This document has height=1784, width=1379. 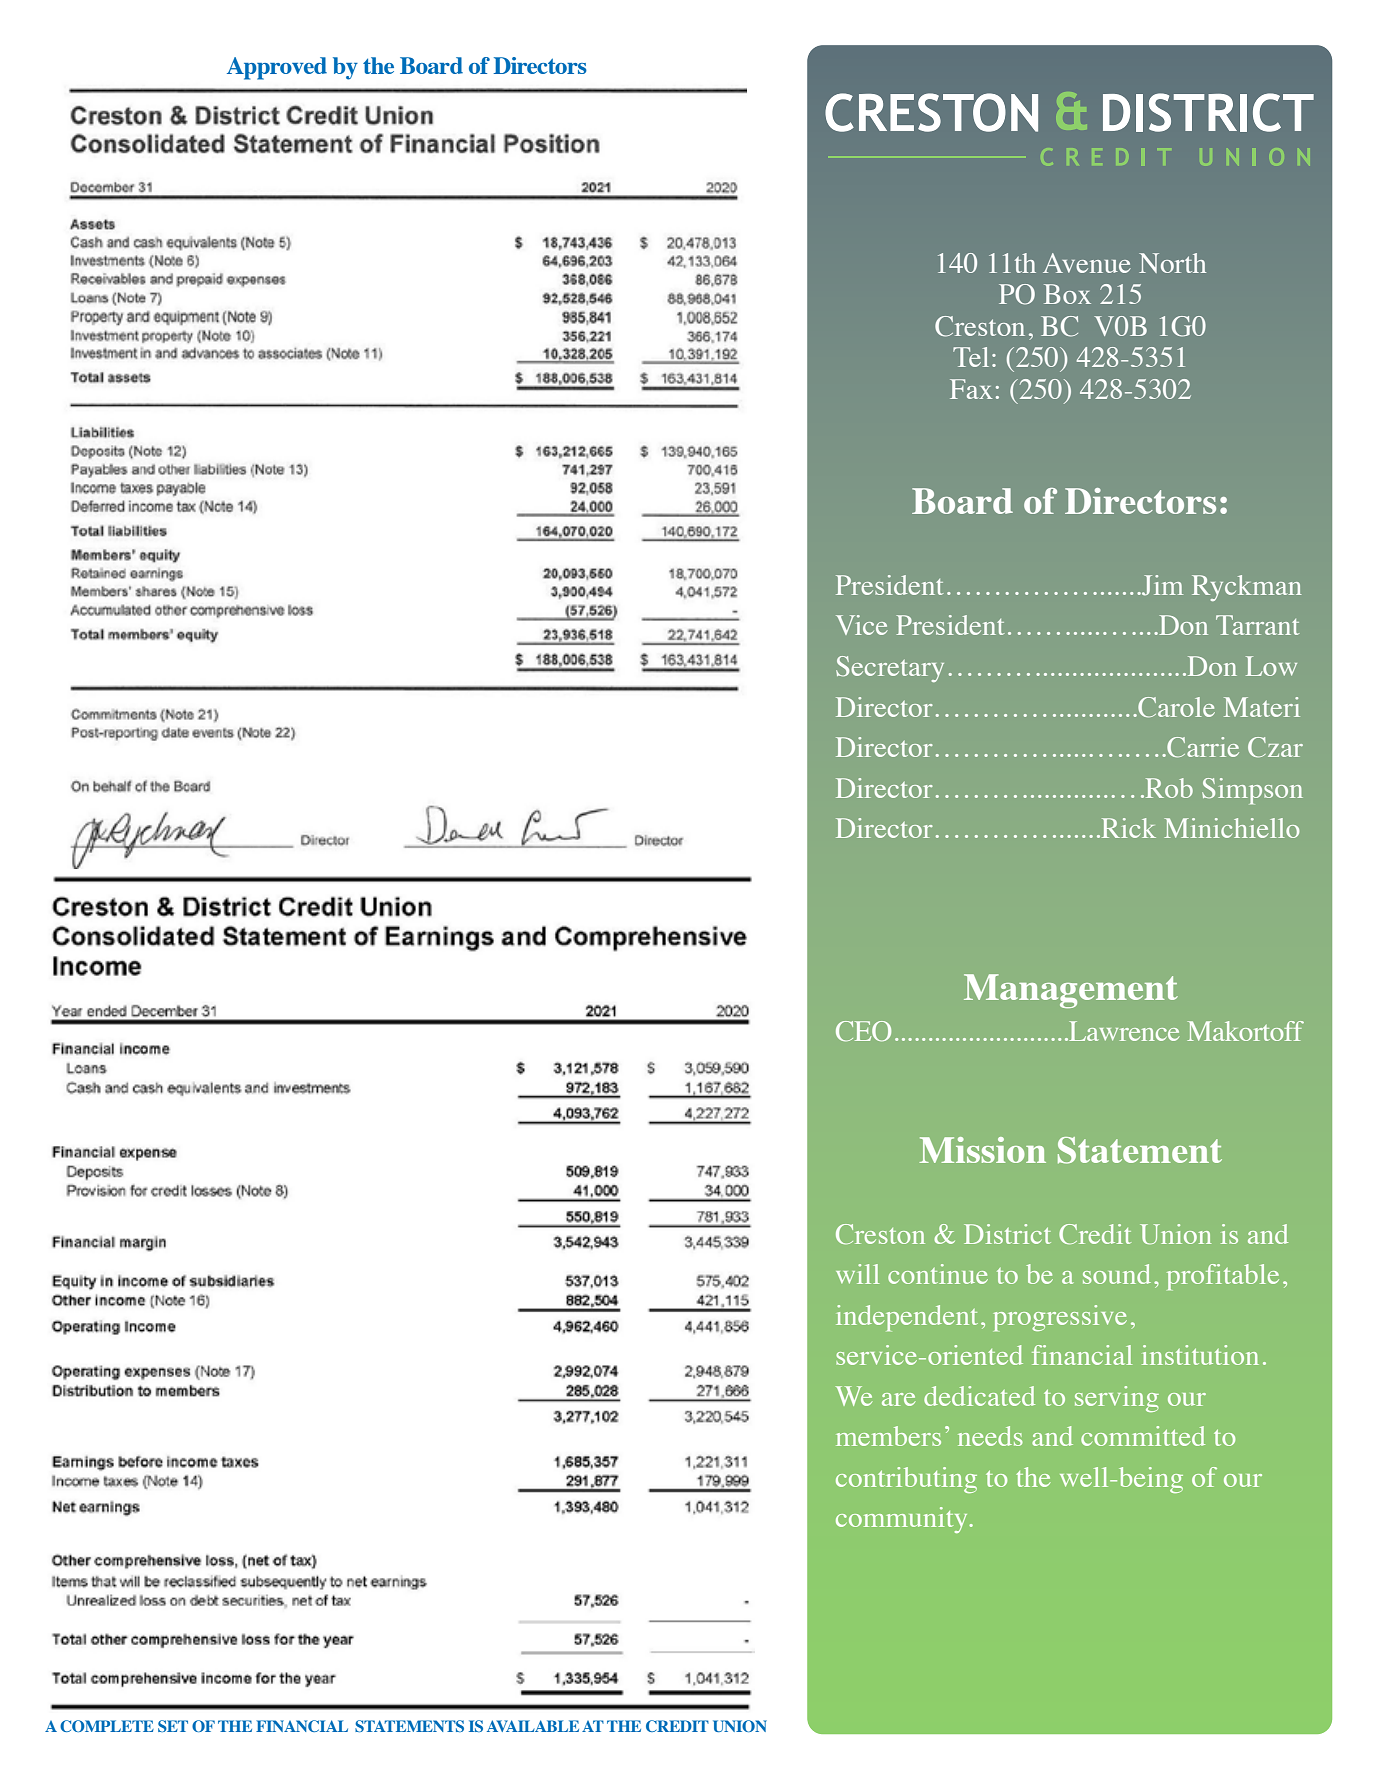 What do you see at coordinates (173, 1726) in the document?
I see `SET` at bounding box center [173, 1726].
